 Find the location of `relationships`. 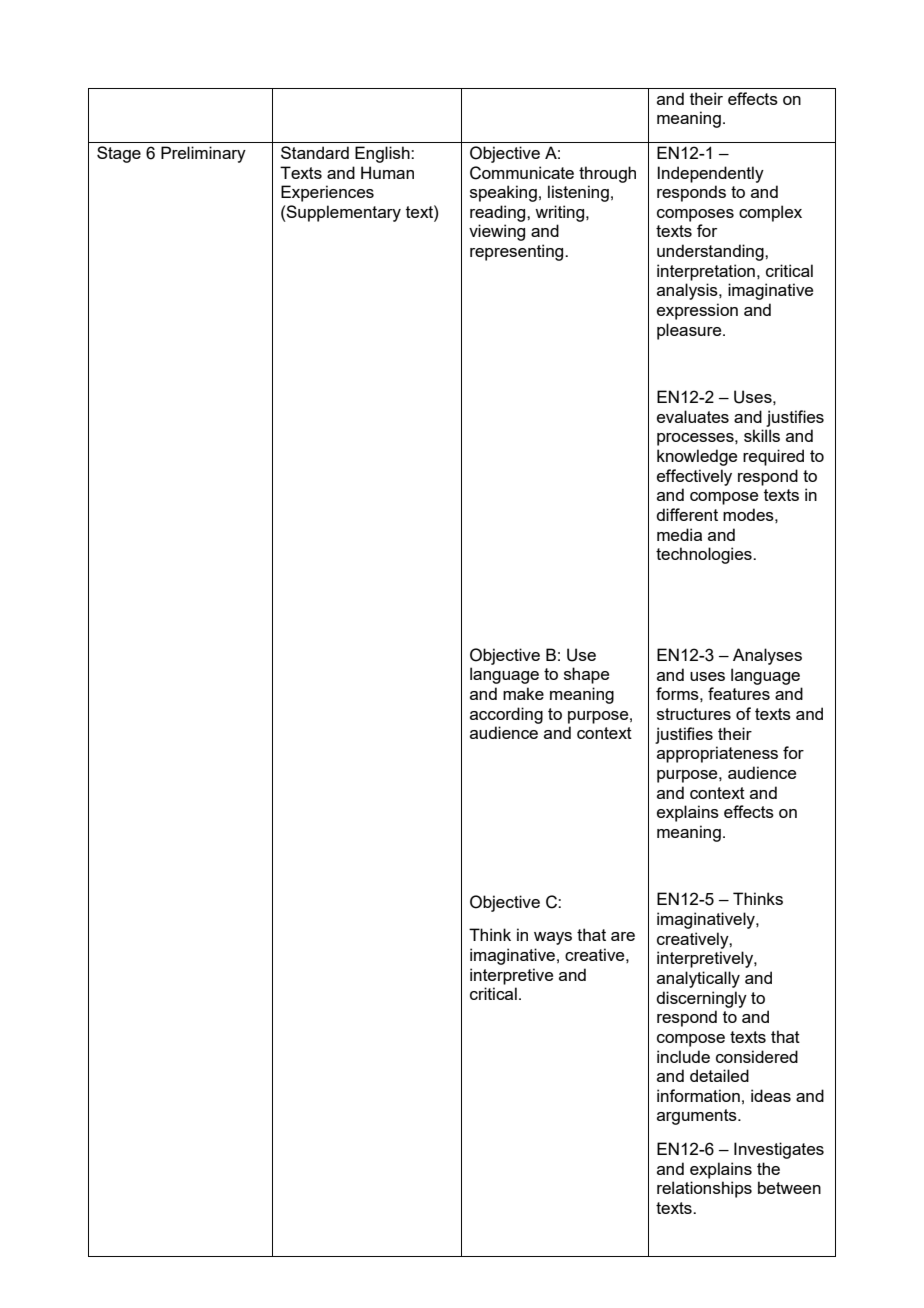

relationships is located at coordinates (704, 1189).
